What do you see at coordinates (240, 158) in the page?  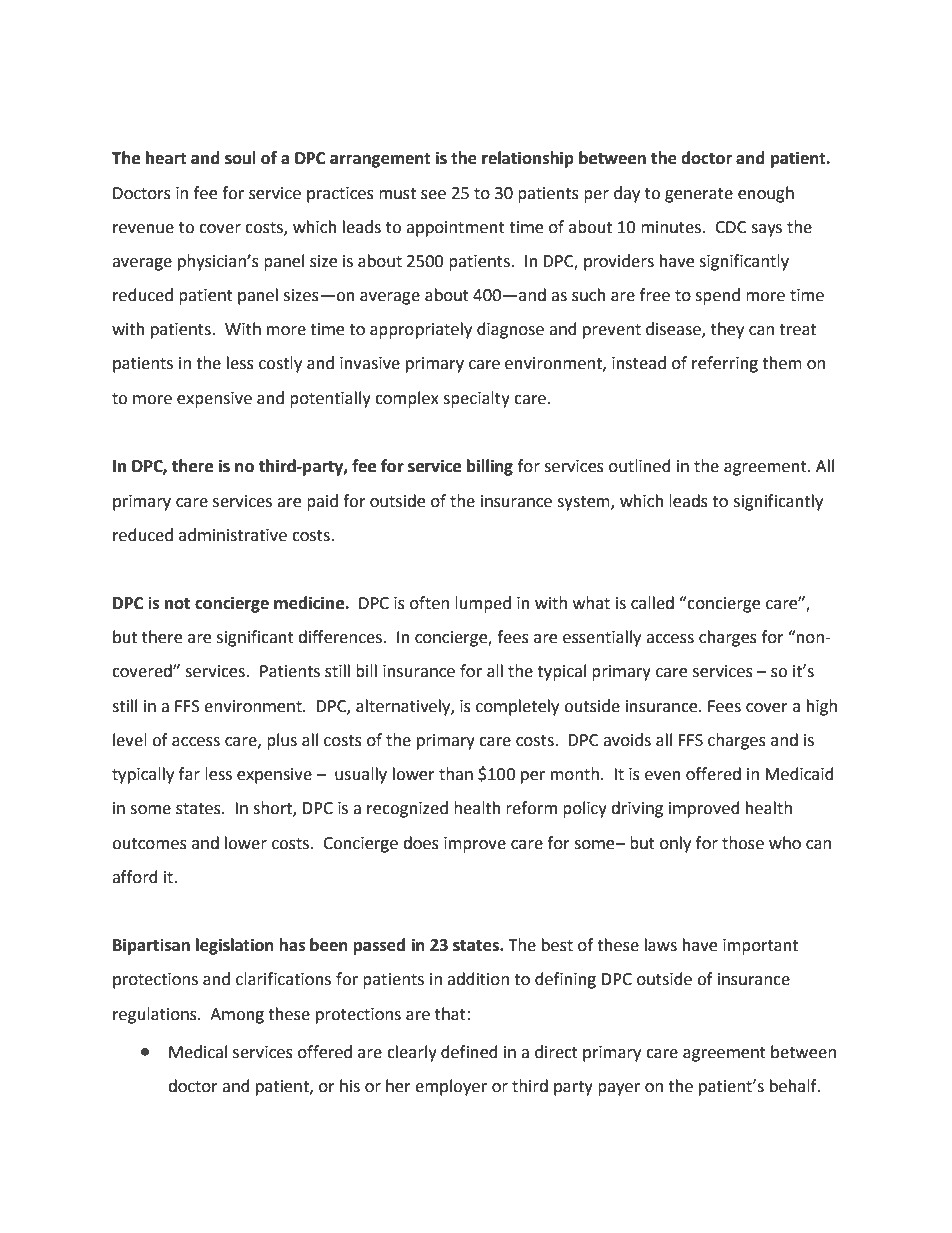 I see `soul` at bounding box center [240, 158].
